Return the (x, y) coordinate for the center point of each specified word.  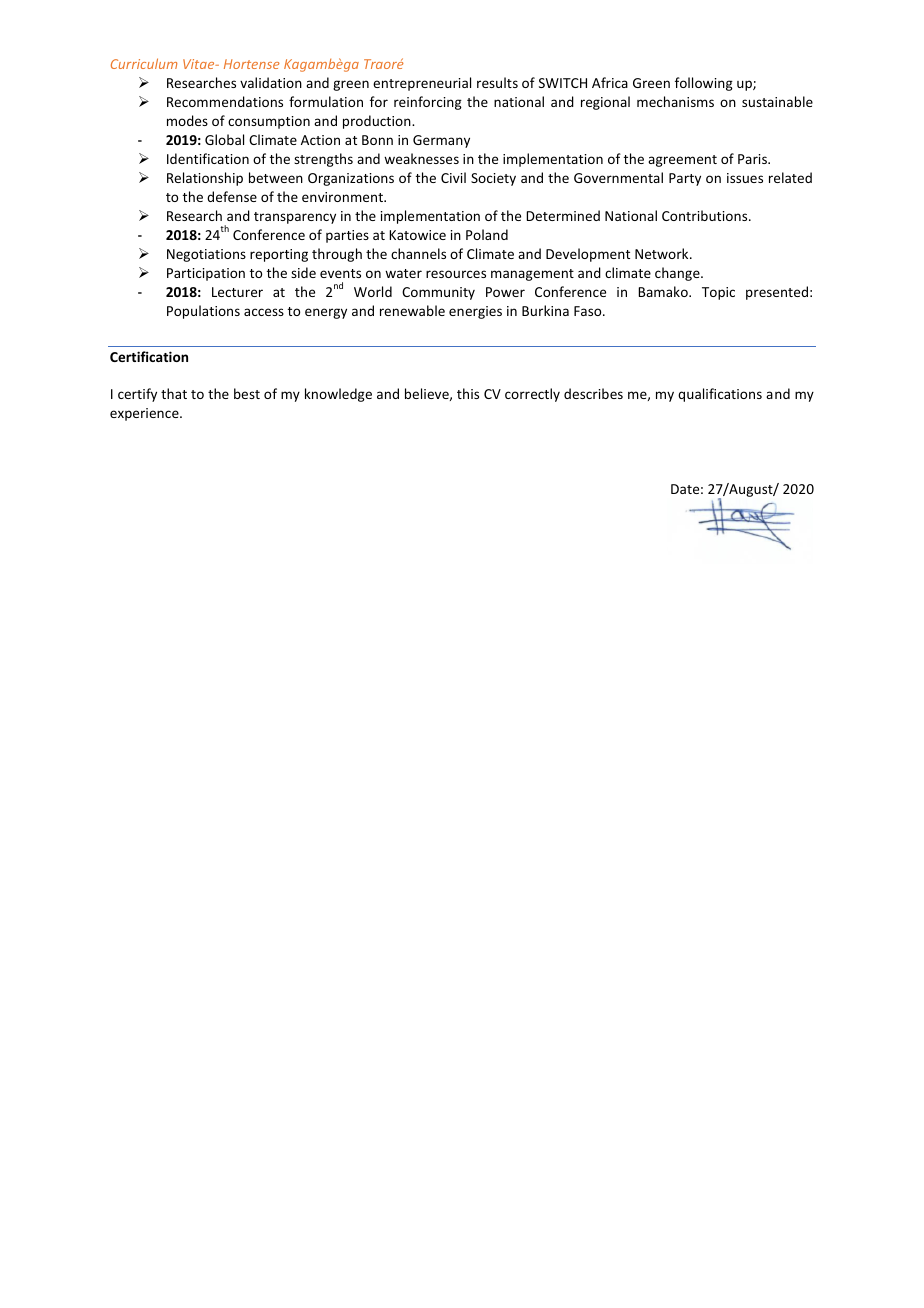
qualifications (720, 395)
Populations (203, 312)
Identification (208, 158)
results (497, 82)
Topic (718, 293)
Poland (487, 234)
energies (475, 312)
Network (663, 253)
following (704, 84)
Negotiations (206, 255)
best (247, 393)
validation (271, 82)
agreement (682, 161)
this (468, 393)
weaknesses (421, 158)
